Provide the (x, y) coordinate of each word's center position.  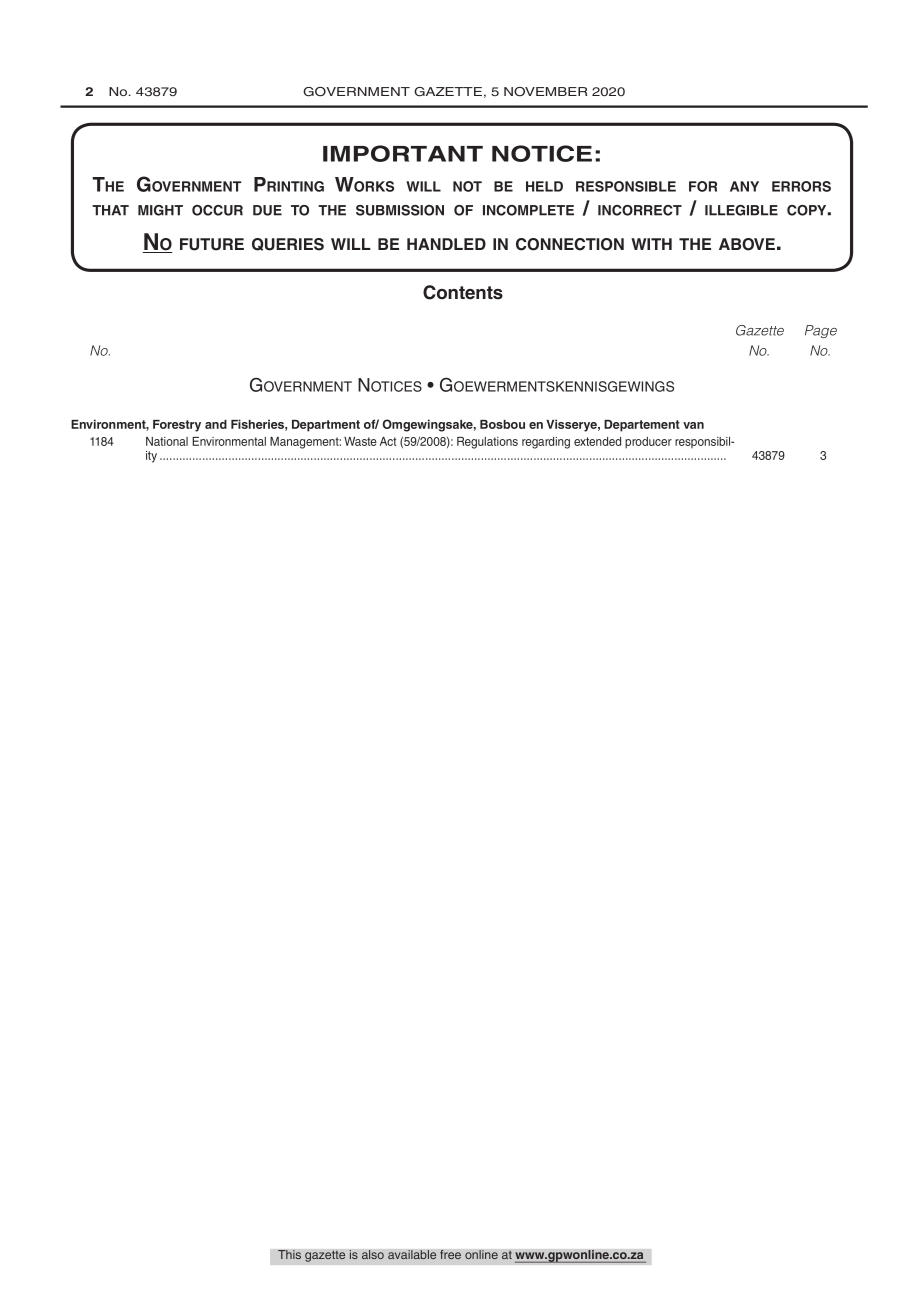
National (167, 441)
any (744, 186)
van (693, 425)
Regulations (487, 443)
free (450, 1255)
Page (821, 331)
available (412, 1255)
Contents (463, 292)
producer (648, 443)
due (267, 210)
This (289, 1255)
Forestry (177, 426)
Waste (360, 441)
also (373, 1255)
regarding (546, 443)
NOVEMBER (545, 92)
